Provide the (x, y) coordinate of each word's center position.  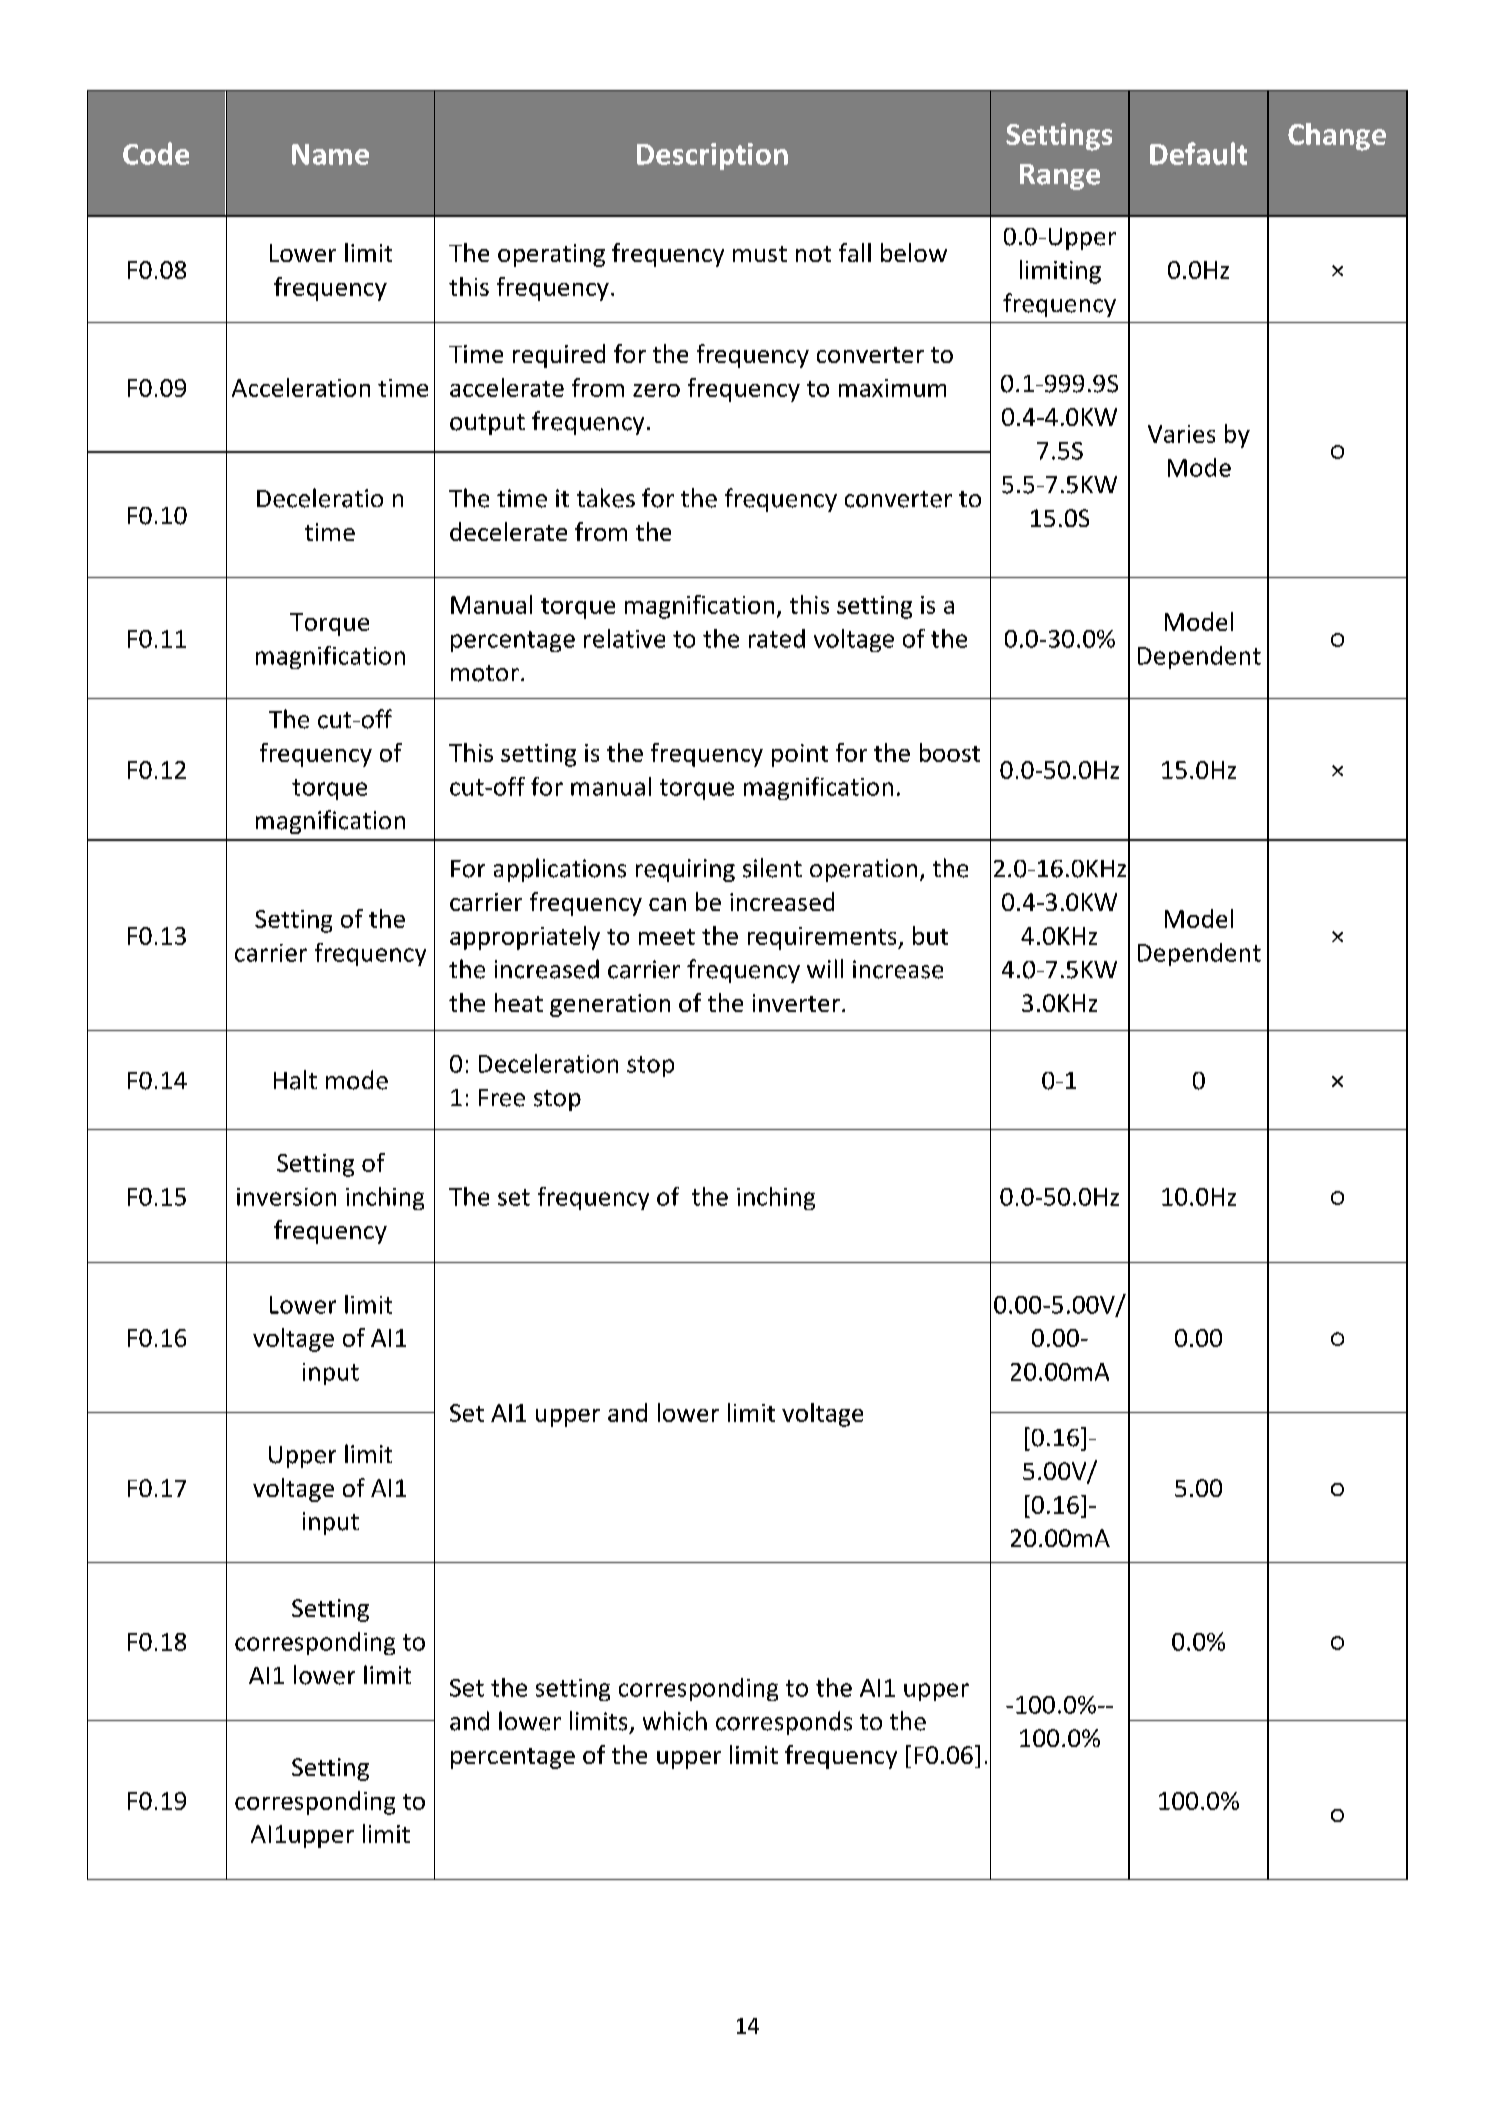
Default (1198, 153)
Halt (295, 1080)
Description (712, 156)
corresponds (784, 1723)
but (930, 935)
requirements (823, 938)
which (675, 1721)
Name (330, 154)
